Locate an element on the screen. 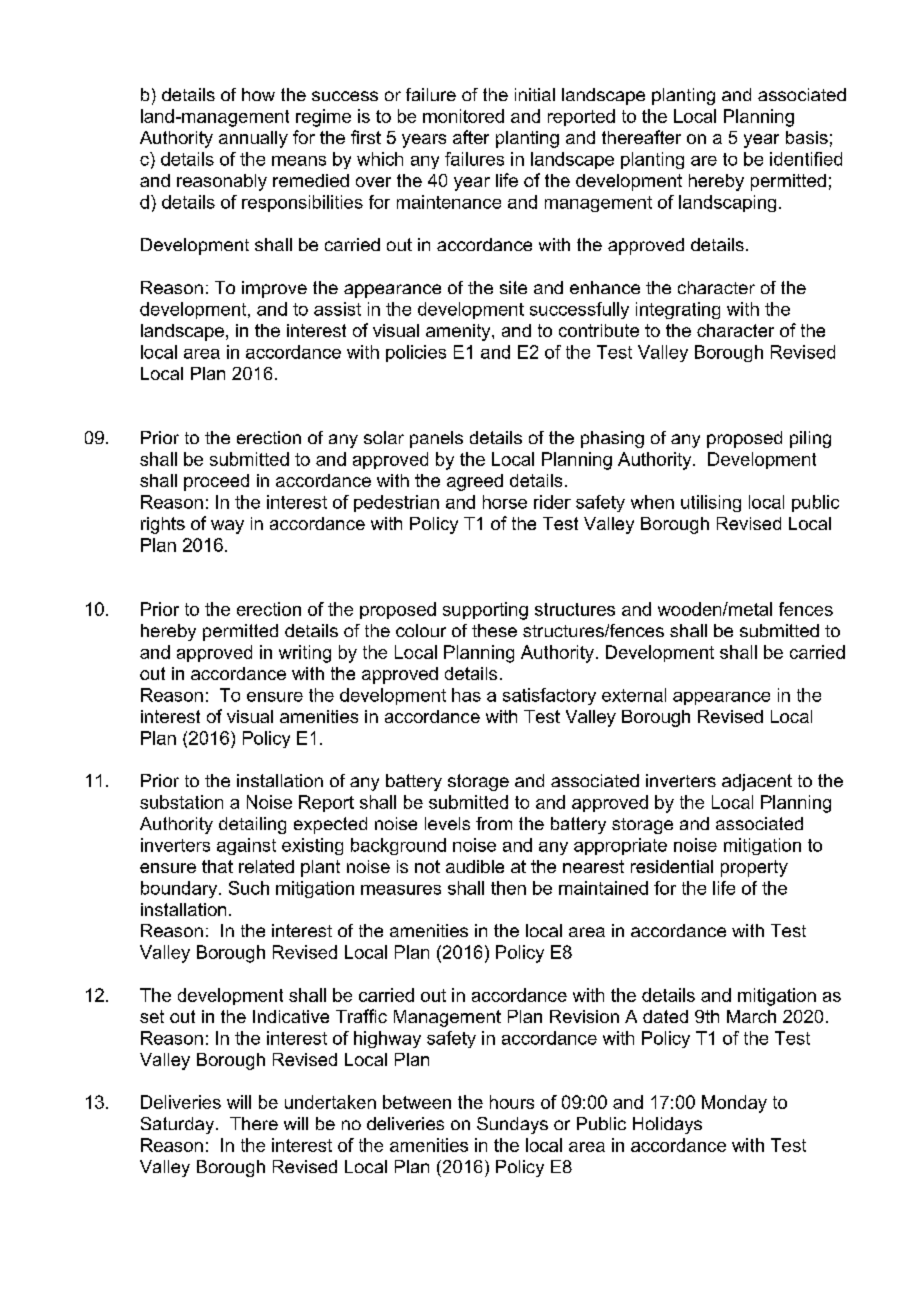 Image resolution: width=924 pixels, height=1308 pixels. proceed is located at coordinates (216, 482).
